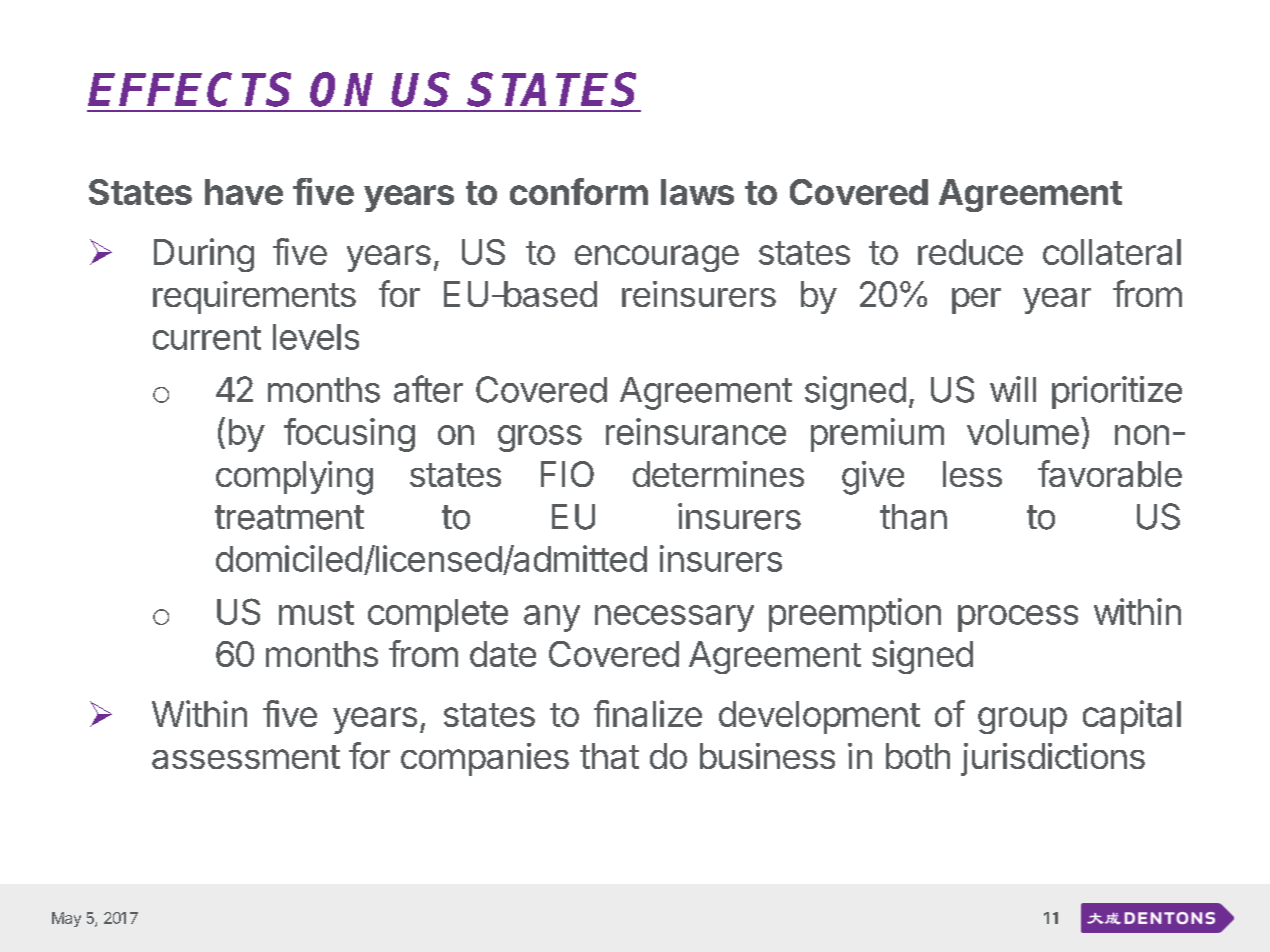 Image resolution: width=1270 pixels, height=952 pixels. I want to click on process, so click(1018, 618).
